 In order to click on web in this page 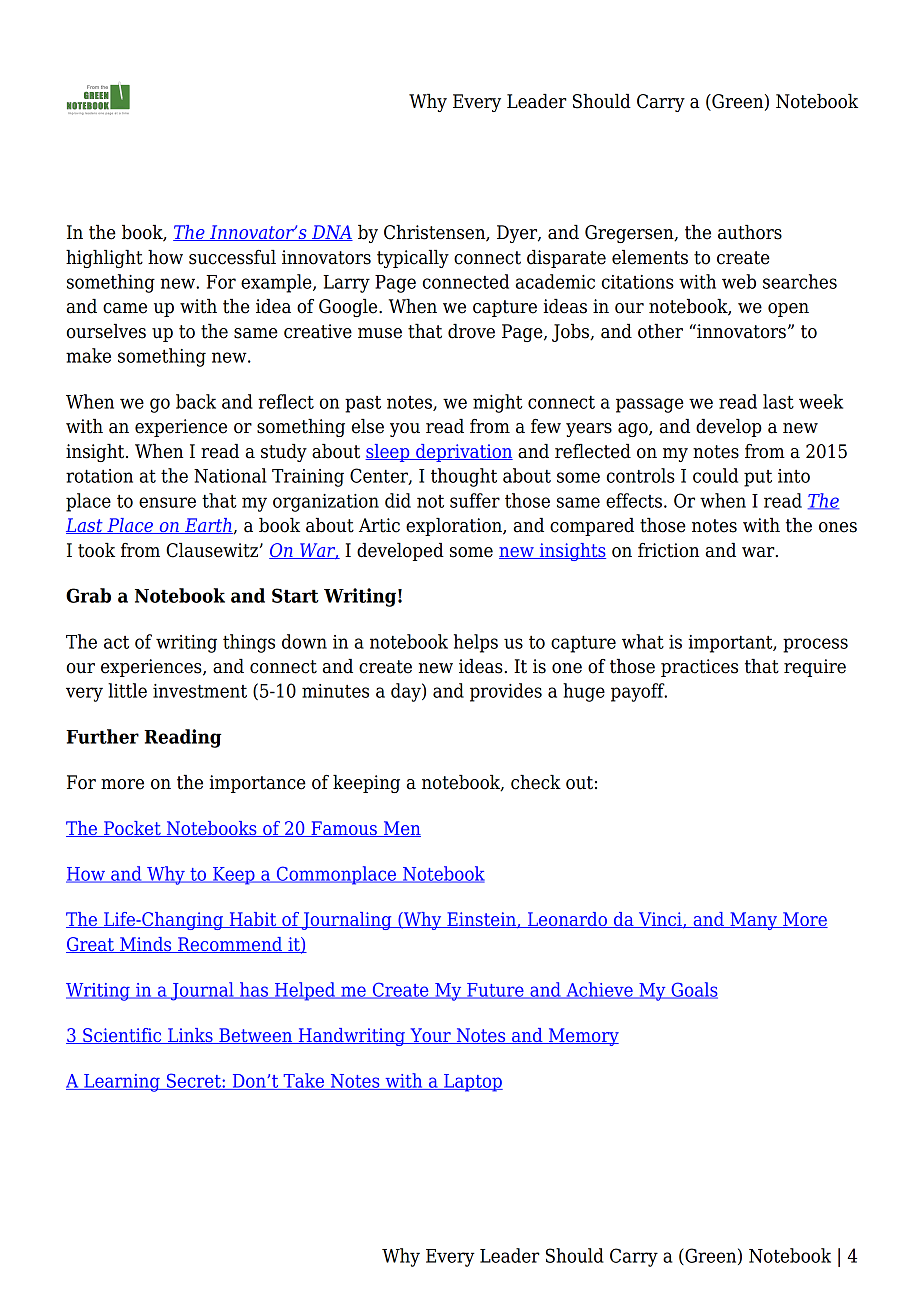, I will do `click(739, 281)`.
